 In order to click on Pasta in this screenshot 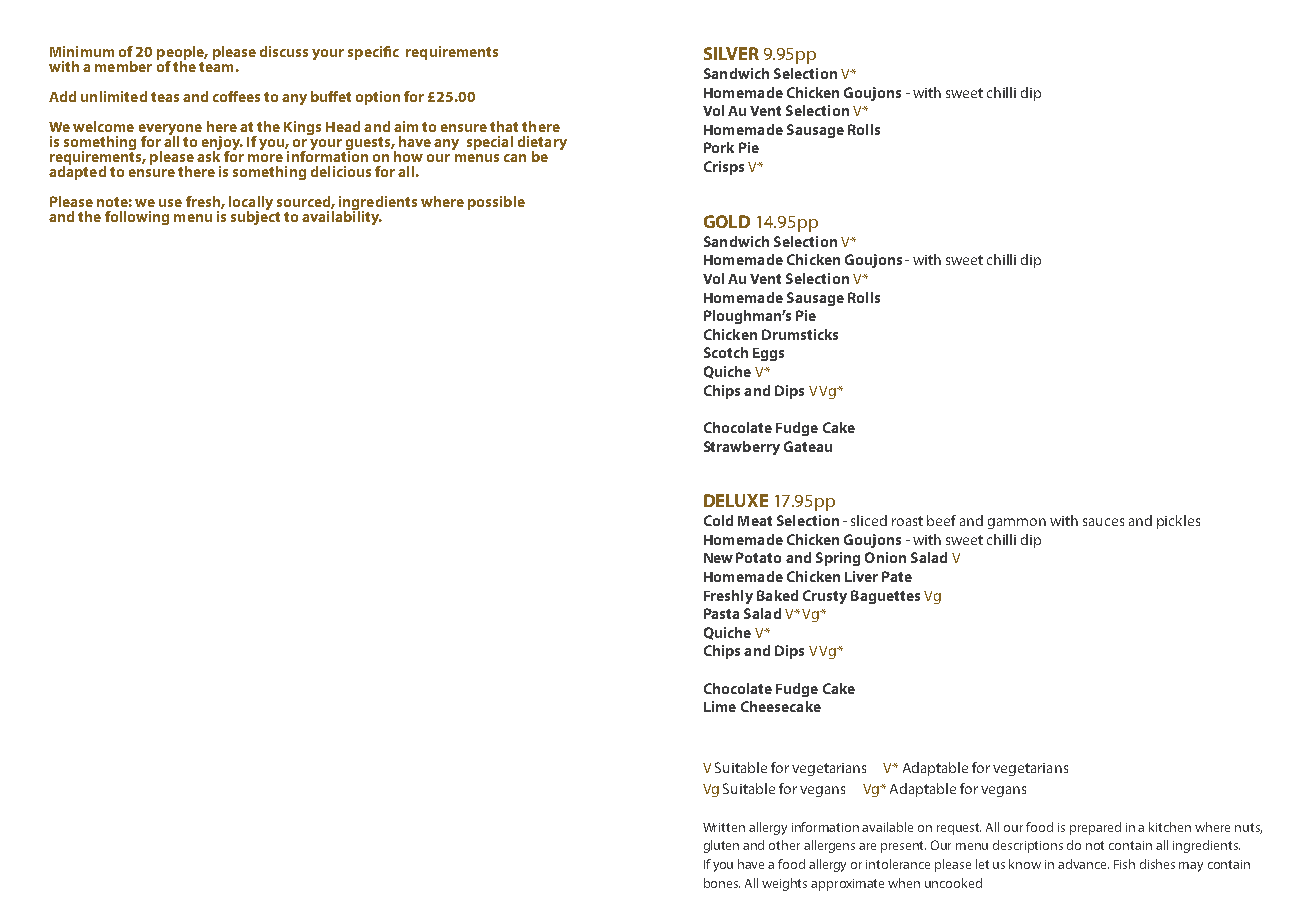, I will do `click(721, 613)`.
